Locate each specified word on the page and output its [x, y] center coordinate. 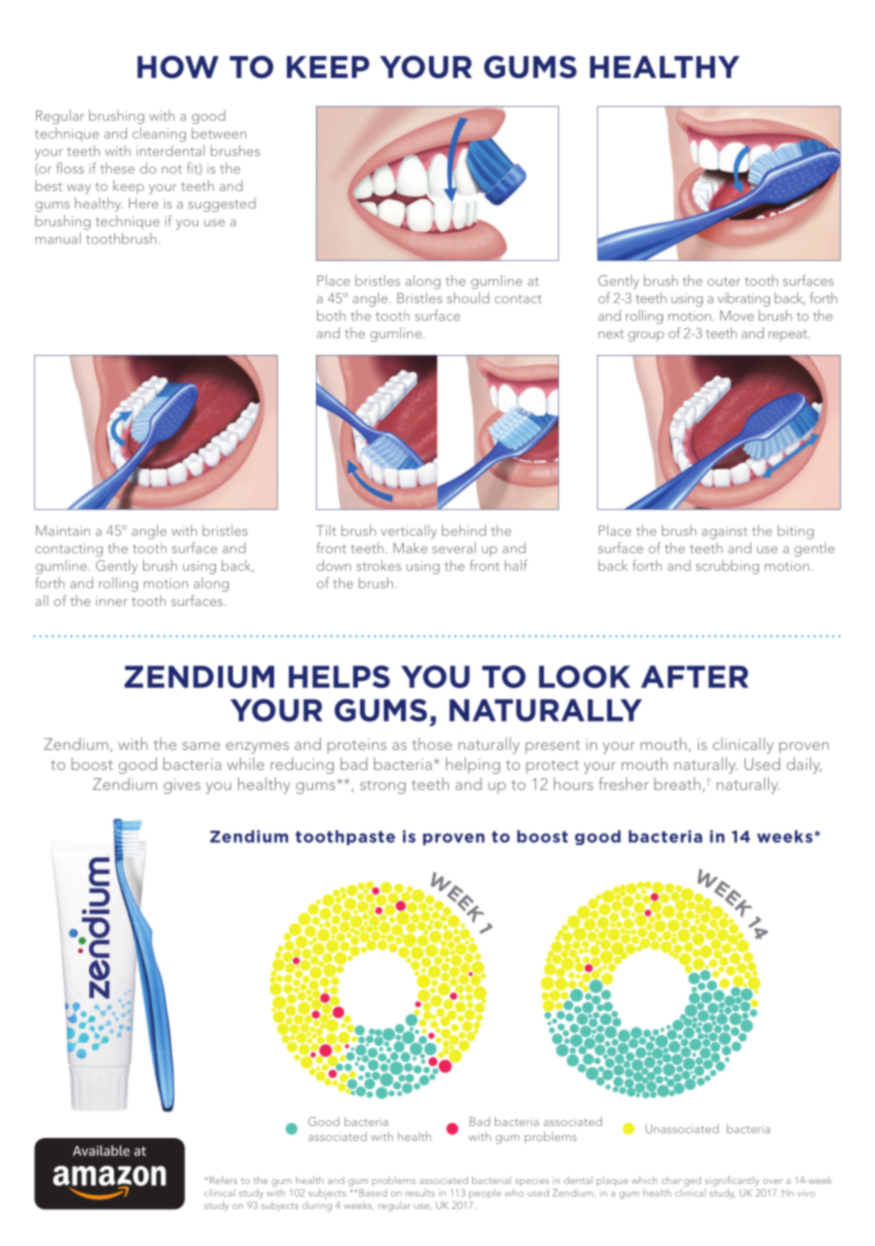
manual [58, 238]
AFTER [695, 676]
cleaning [159, 134]
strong [383, 787]
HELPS [339, 676]
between [219, 133]
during [317, 1206]
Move [737, 315]
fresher [624, 783]
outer [724, 281]
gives [182, 786]
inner [112, 601]
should [468, 298]
